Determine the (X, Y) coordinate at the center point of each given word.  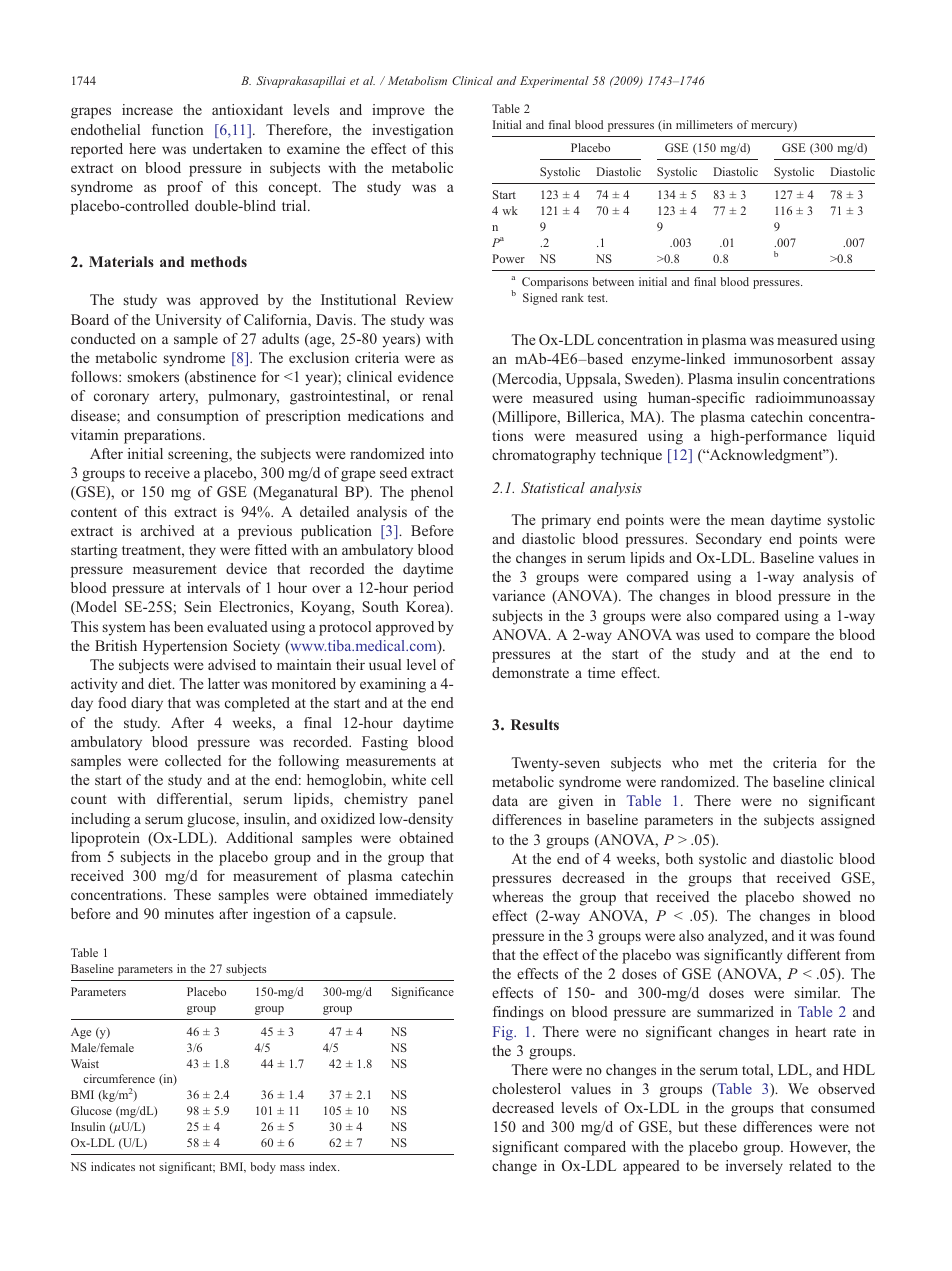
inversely (754, 1167)
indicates (113, 1166)
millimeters (704, 124)
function (177, 129)
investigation (412, 131)
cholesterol (526, 1088)
